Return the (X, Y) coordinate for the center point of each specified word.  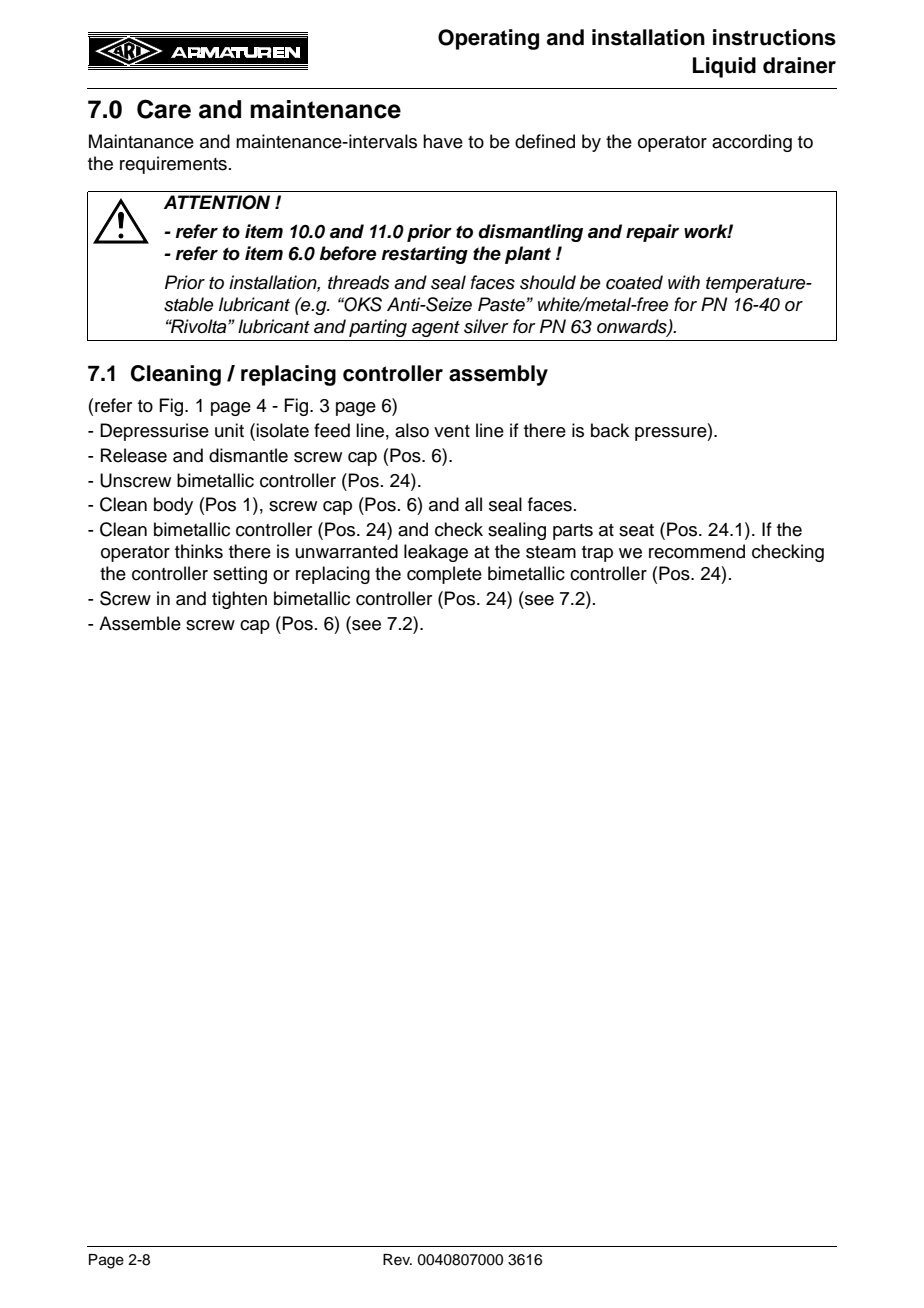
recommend (697, 551)
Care (164, 109)
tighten (239, 600)
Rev (397, 1260)
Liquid (724, 67)
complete (444, 575)
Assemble (140, 623)
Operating (488, 39)
